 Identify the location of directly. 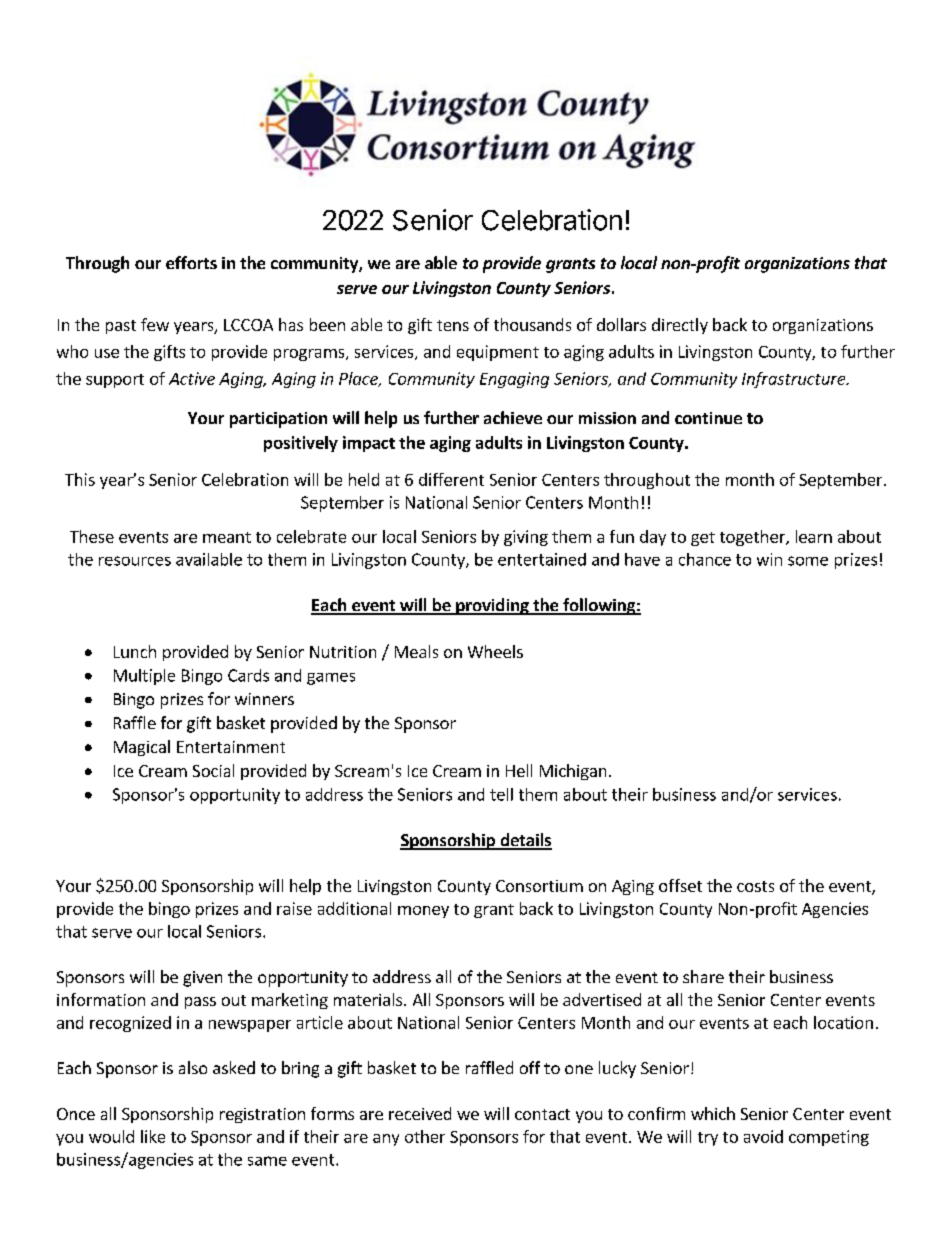
(680, 326).
